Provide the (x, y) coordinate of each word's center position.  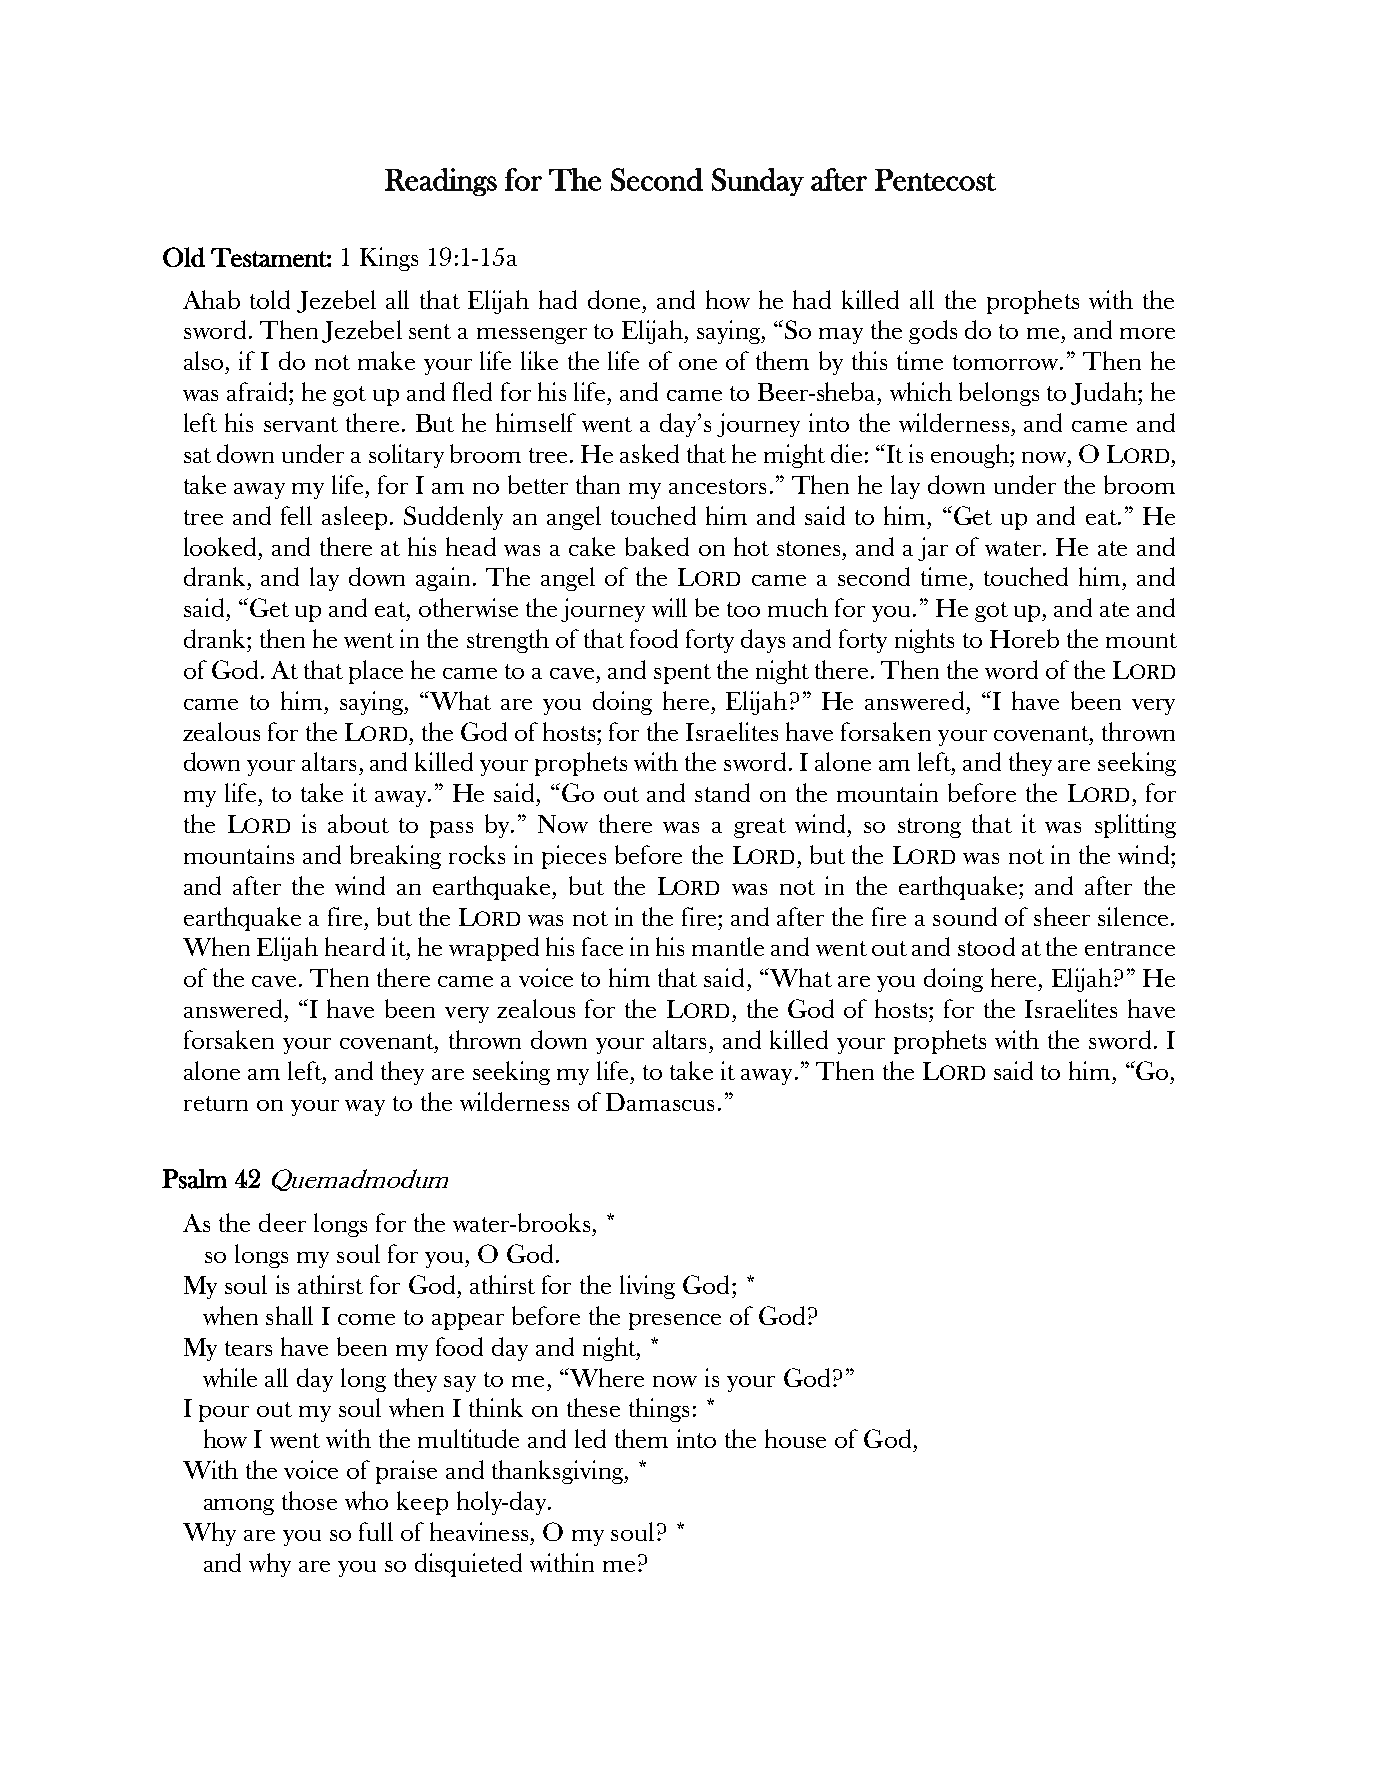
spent (682, 674)
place (376, 672)
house (795, 1438)
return (216, 1103)
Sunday (758, 182)
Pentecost (935, 180)
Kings (389, 259)
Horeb (1024, 638)
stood (986, 946)
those (309, 1500)
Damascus (660, 1102)
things (659, 1410)
